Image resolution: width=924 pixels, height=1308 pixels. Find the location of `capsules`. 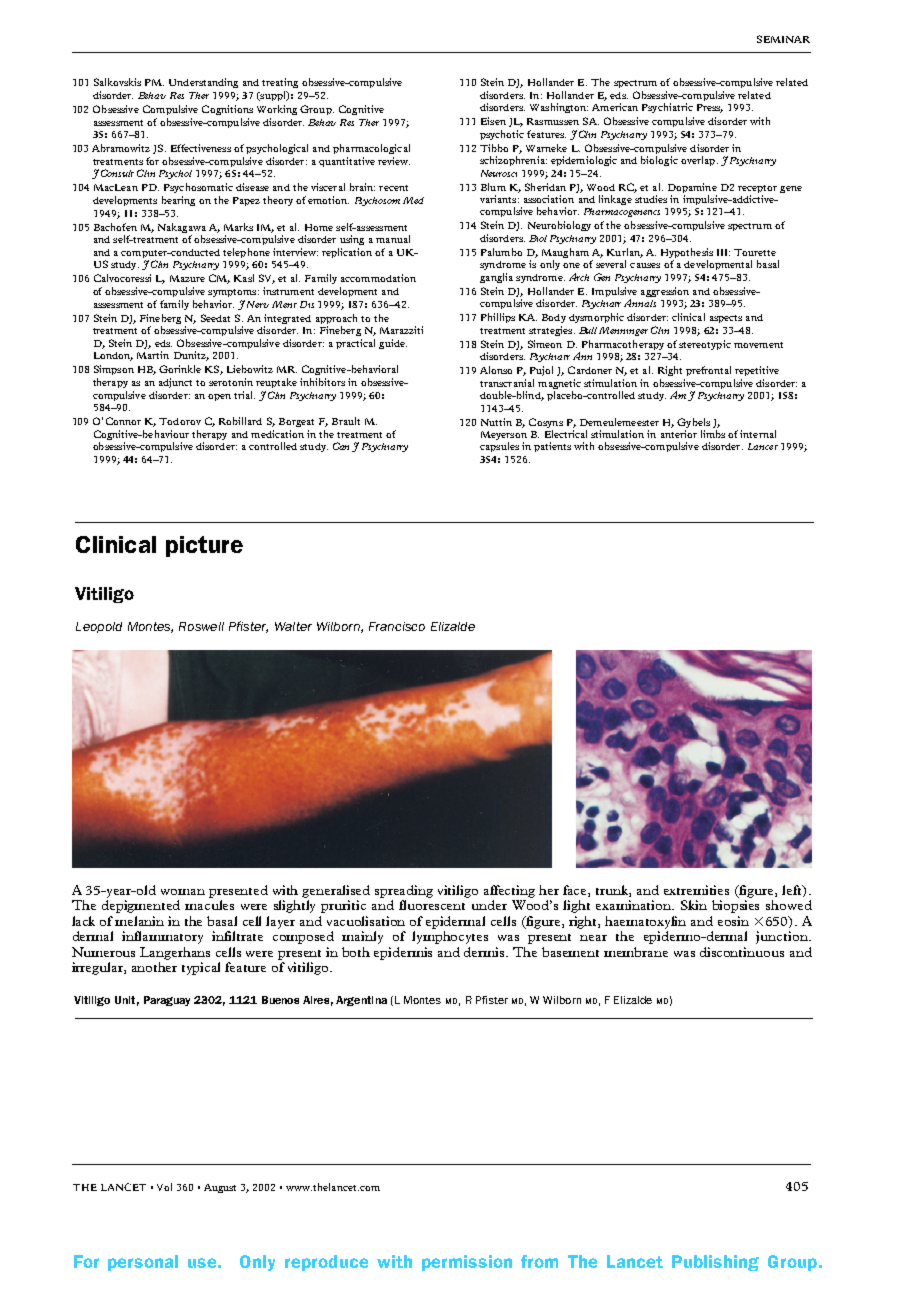

capsules is located at coordinates (499, 447).
